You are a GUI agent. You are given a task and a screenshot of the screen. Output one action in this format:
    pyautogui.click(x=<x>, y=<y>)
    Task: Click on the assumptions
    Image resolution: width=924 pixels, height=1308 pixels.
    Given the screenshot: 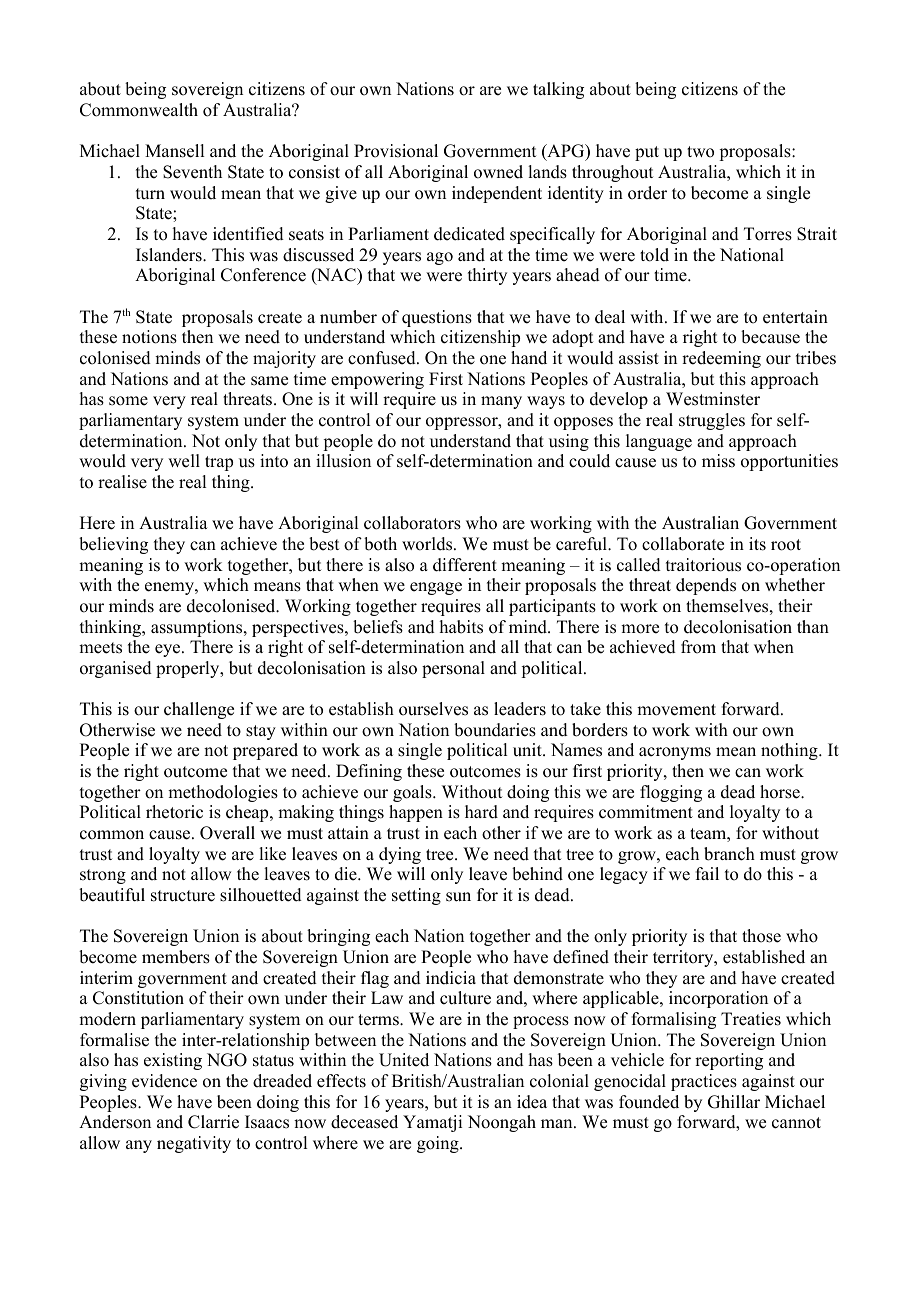 What is the action you would take?
    pyautogui.click(x=198, y=628)
